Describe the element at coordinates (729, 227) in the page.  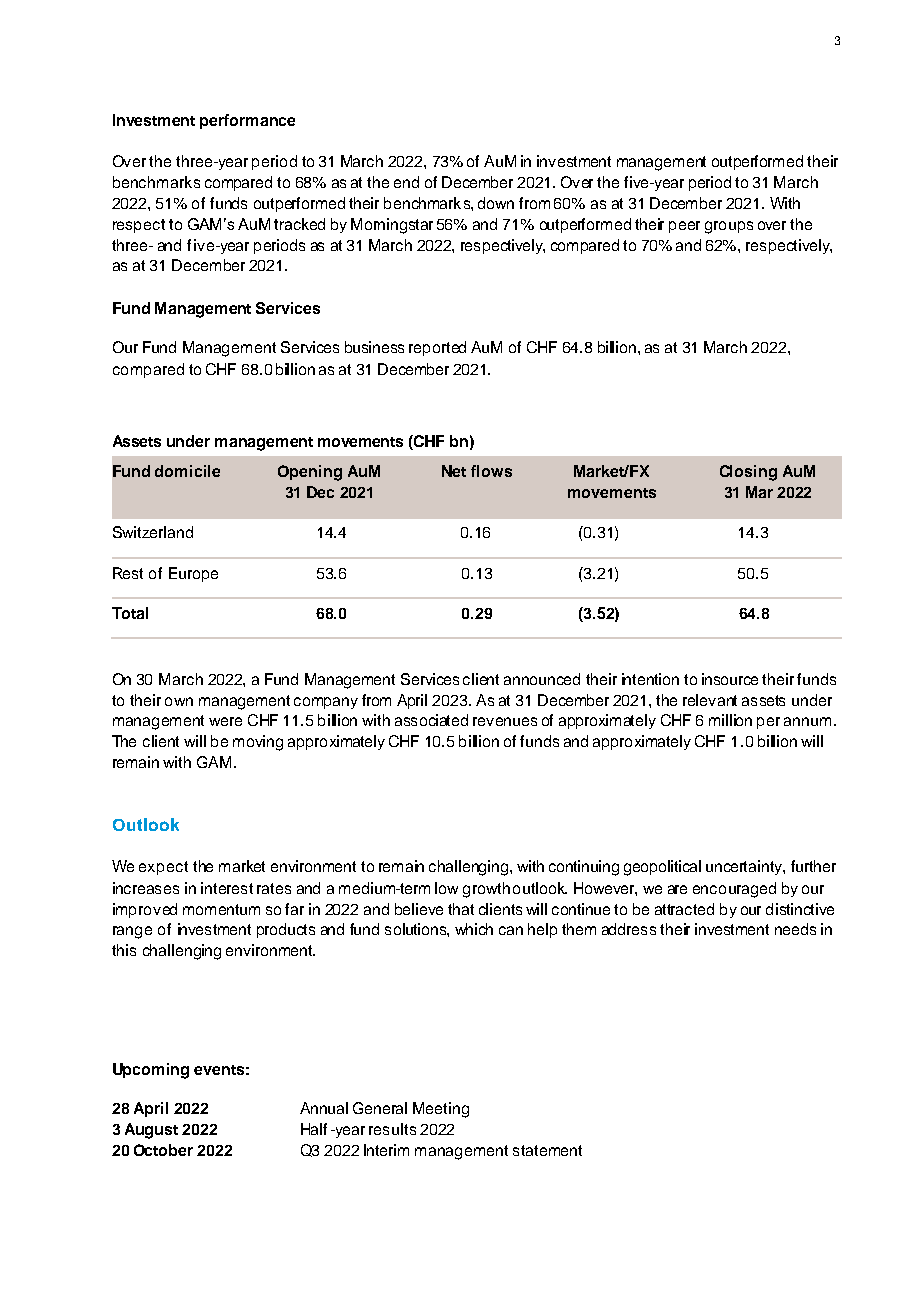
I see `groups` at that location.
